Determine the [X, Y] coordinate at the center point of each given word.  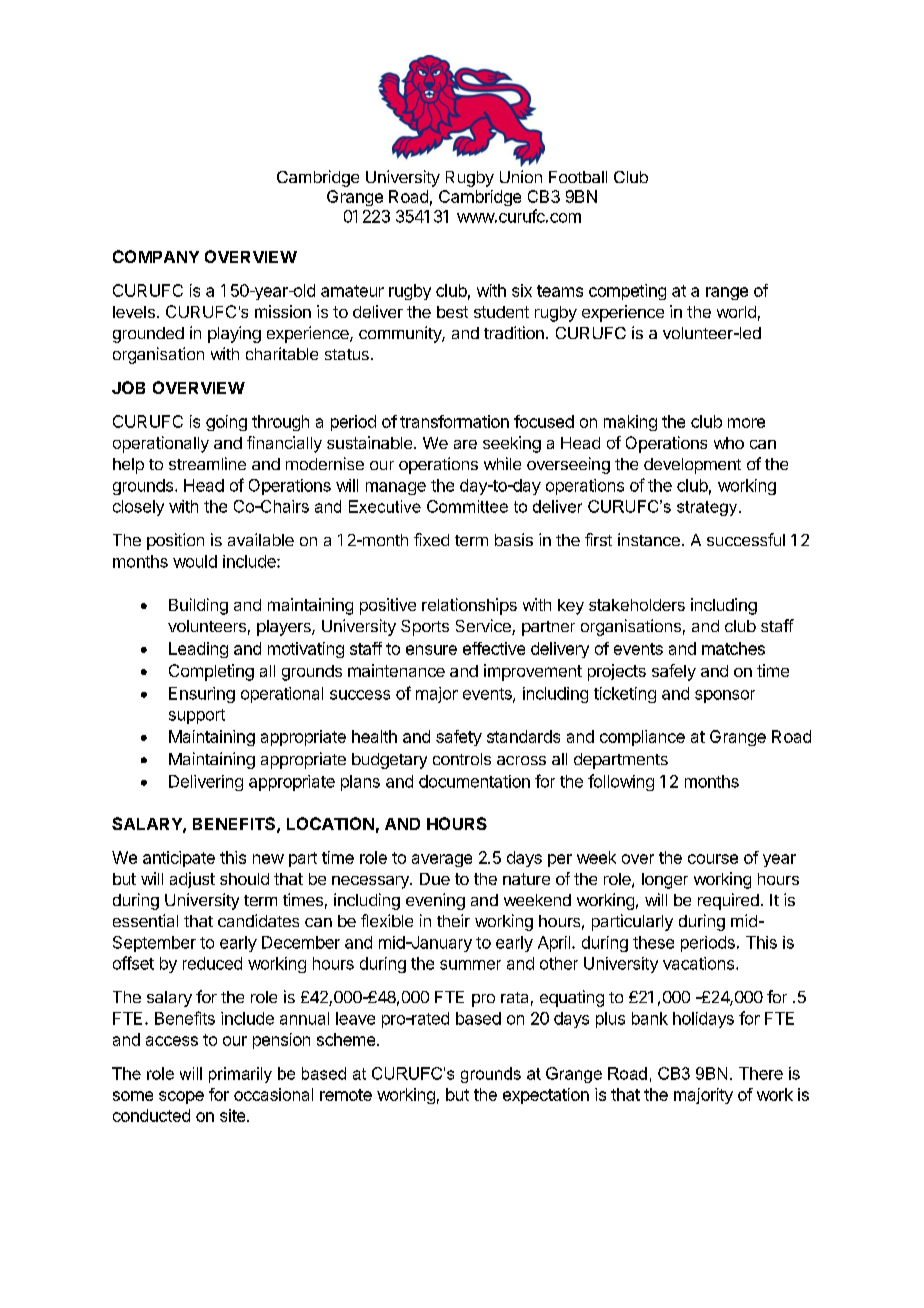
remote [346, 1095]
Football [578, 177]
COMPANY [156, 256]
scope [181, 1097]
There [761, 1073]
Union [521, 176]
